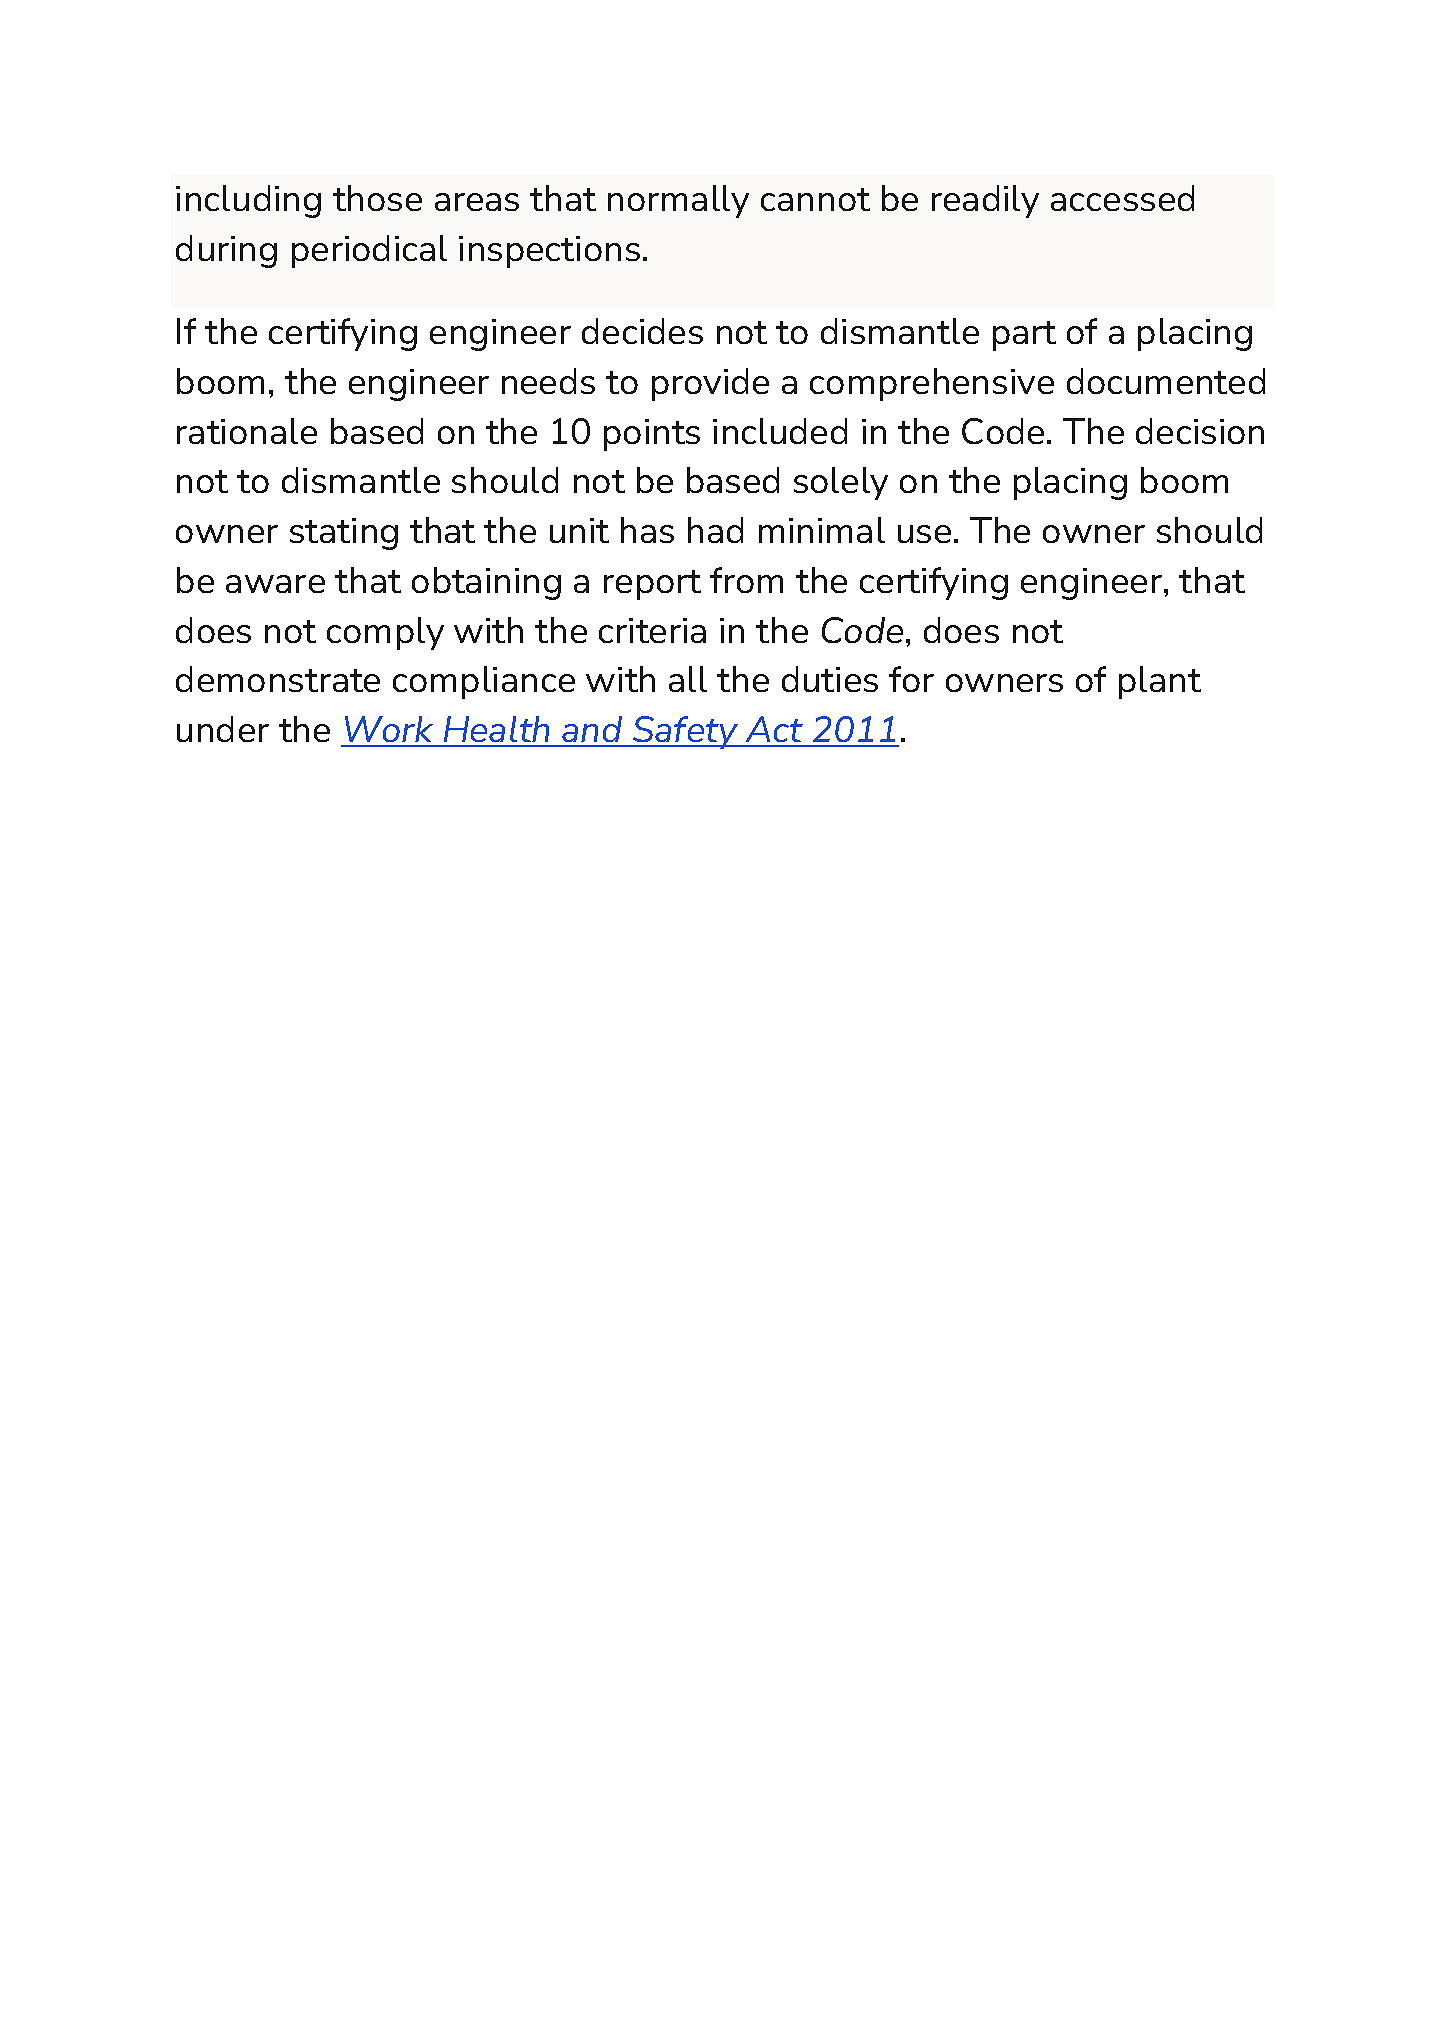 This screenshot has height=2044, width=1445. I want to click on had, so click(715, 530).
